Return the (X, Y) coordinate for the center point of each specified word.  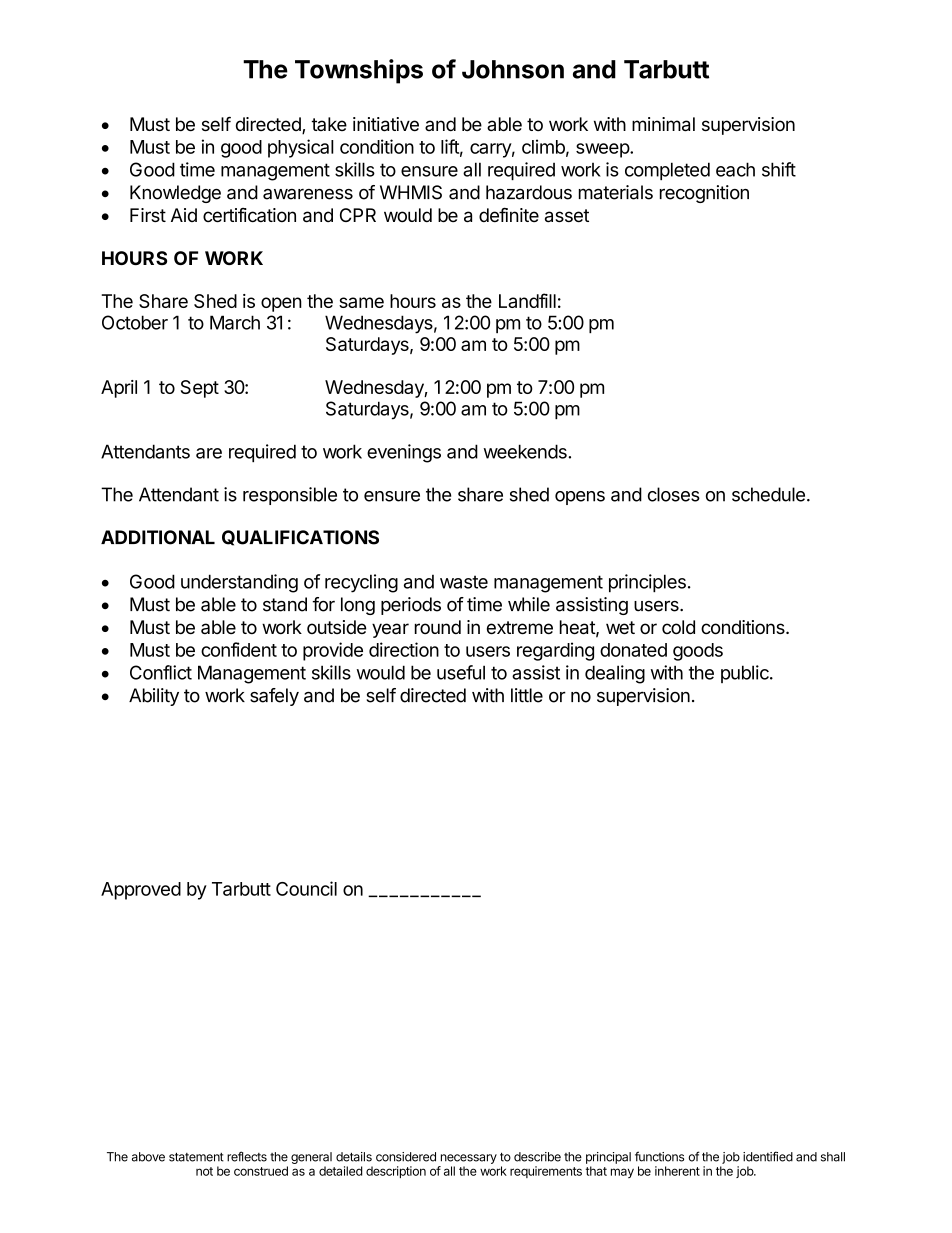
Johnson (513, 69)
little (527, 695)
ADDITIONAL (158, 537)
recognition (704, 194)
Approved (141, 891)
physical (301, 148)
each (735, 169)
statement (196, 1157)
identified (768, 1156)
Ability (154, 697)
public (746, 674)
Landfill (527, 300)
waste (464, 582)
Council (306, 888)
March (235, 322)
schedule (768, 494)
